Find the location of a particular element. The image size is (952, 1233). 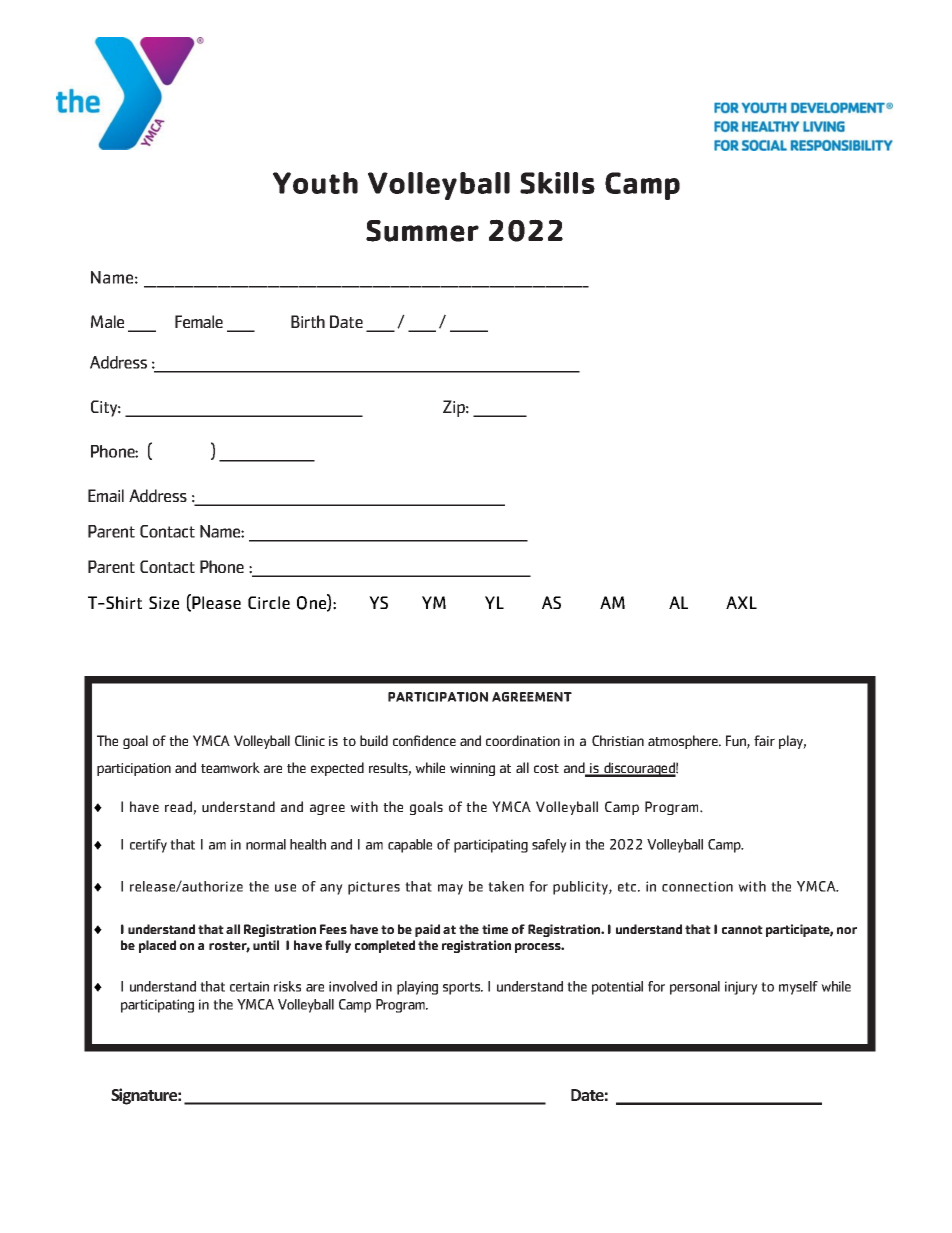

cost is located at coordinates (546, 768).
